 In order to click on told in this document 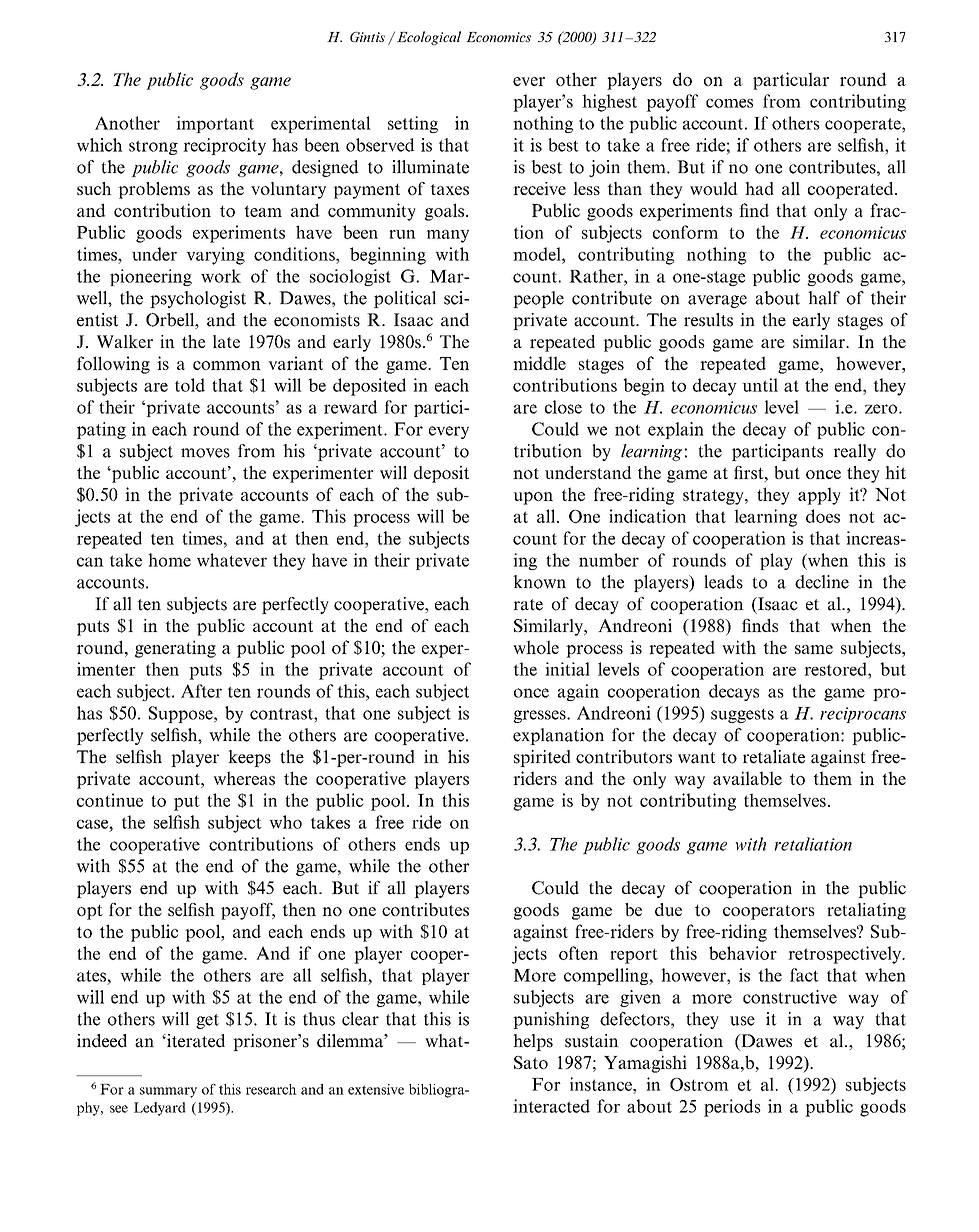, I will do `click(190, 385)`.
